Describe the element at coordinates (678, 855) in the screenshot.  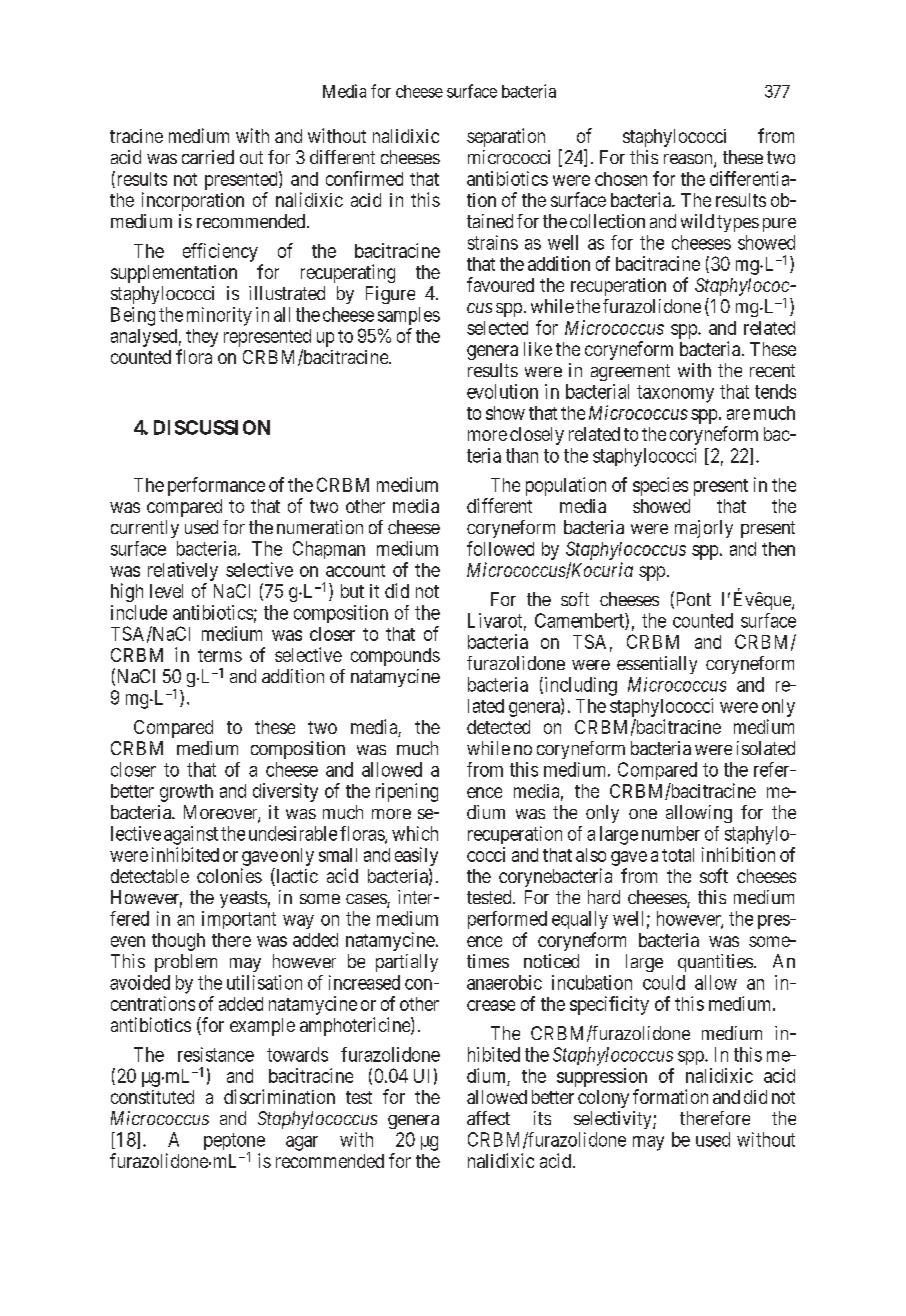
I see `total` at that location.
